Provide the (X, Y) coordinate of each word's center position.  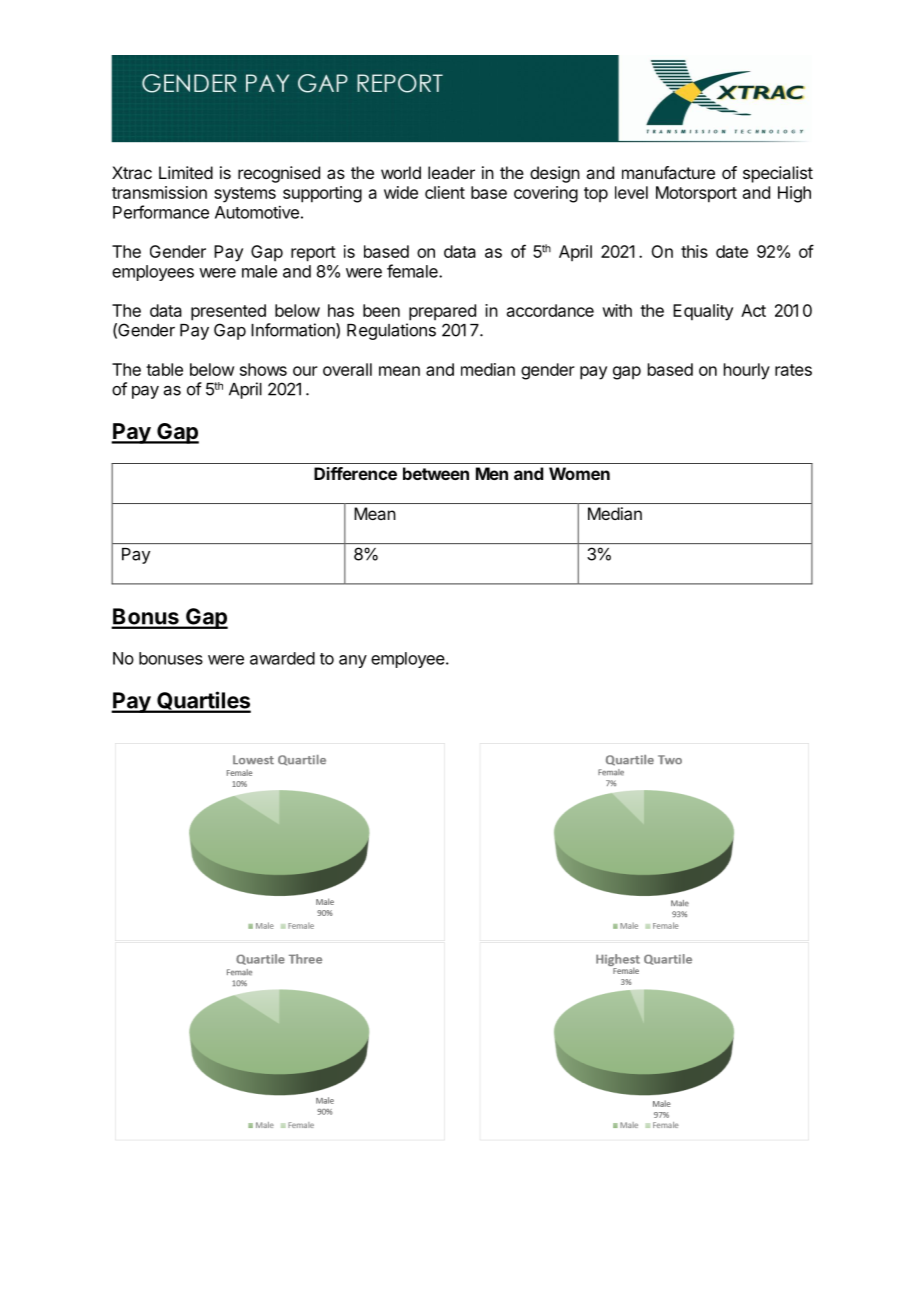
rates (793, 370)
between (436, 473)
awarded (282, 658)
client (445, 192)
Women (579, 473)
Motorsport (696, 194)
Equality (703, 312)
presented (228, 312)
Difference (355, 473)
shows (263, 369)
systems (245, 195)
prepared (442, 312)
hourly (747, 371)
